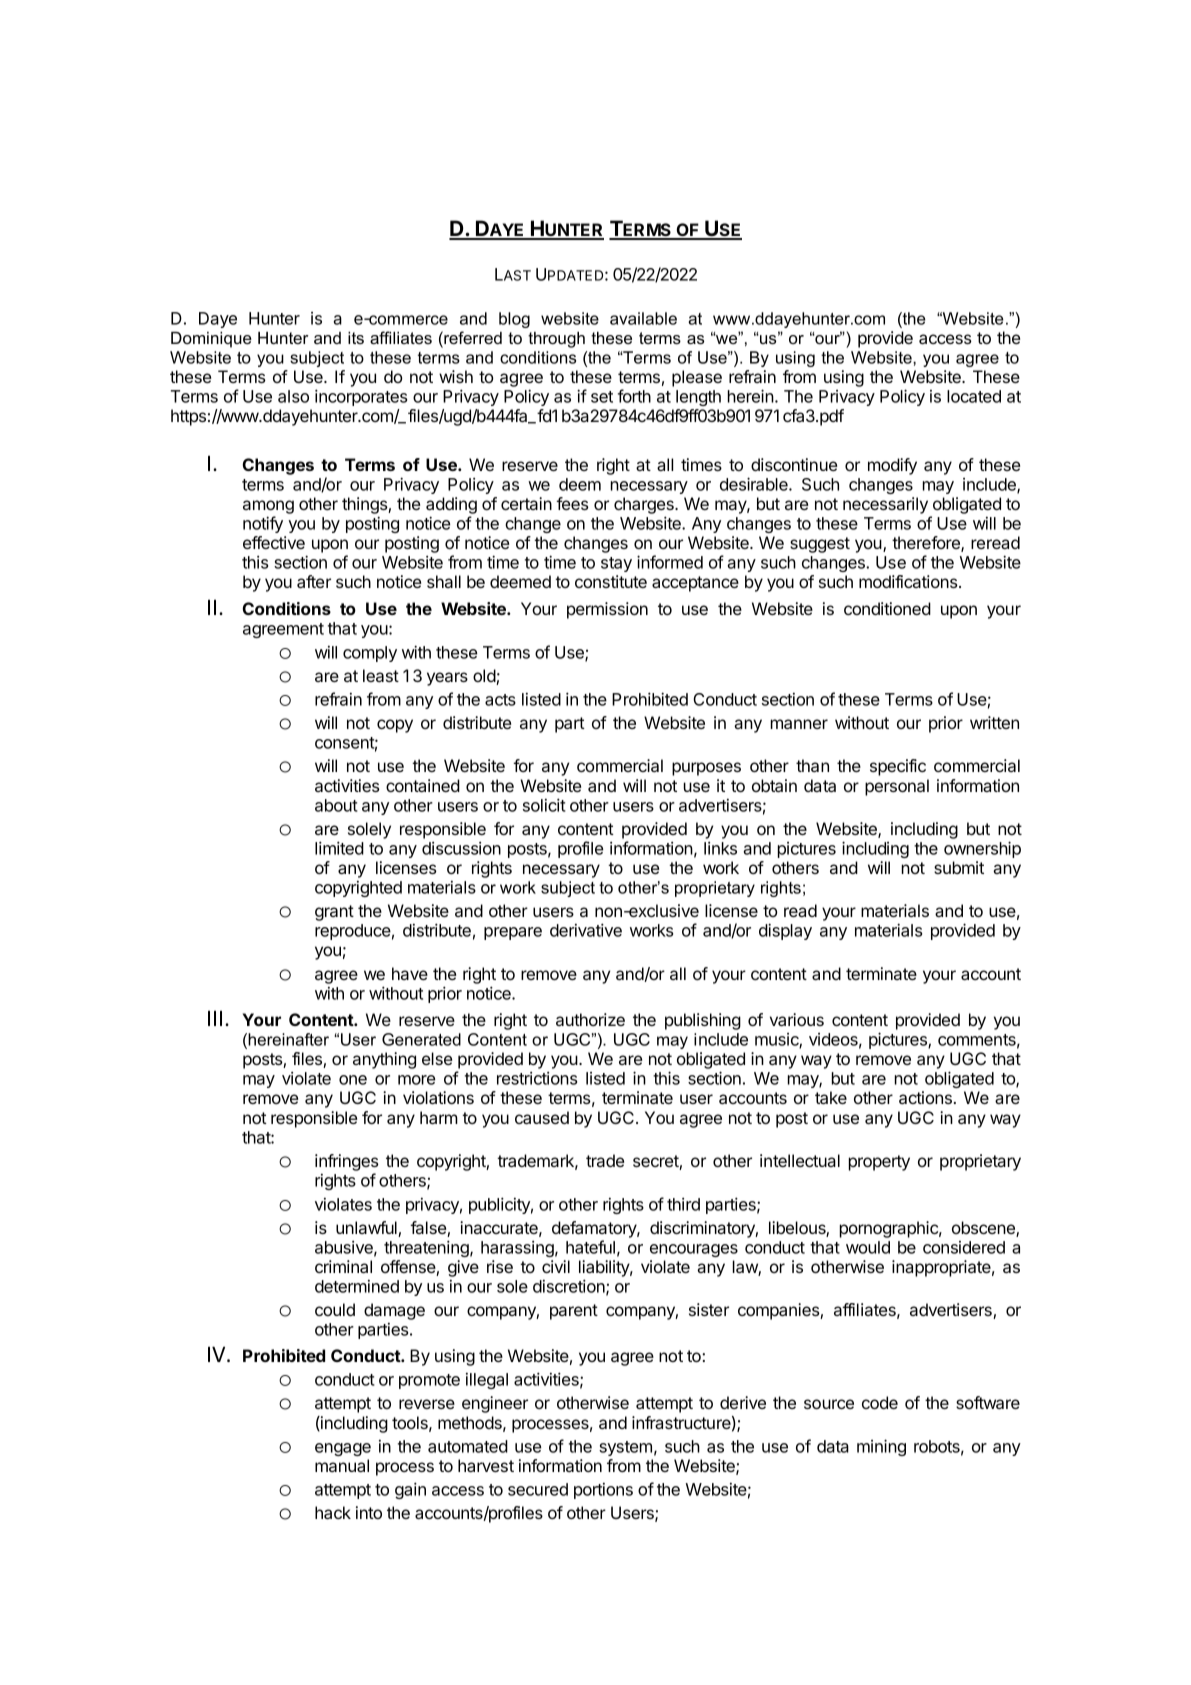 This document has width=1191, height=1685. Describe the element at coordinates (586, 930) in the document. I see `derivative` at that location.
